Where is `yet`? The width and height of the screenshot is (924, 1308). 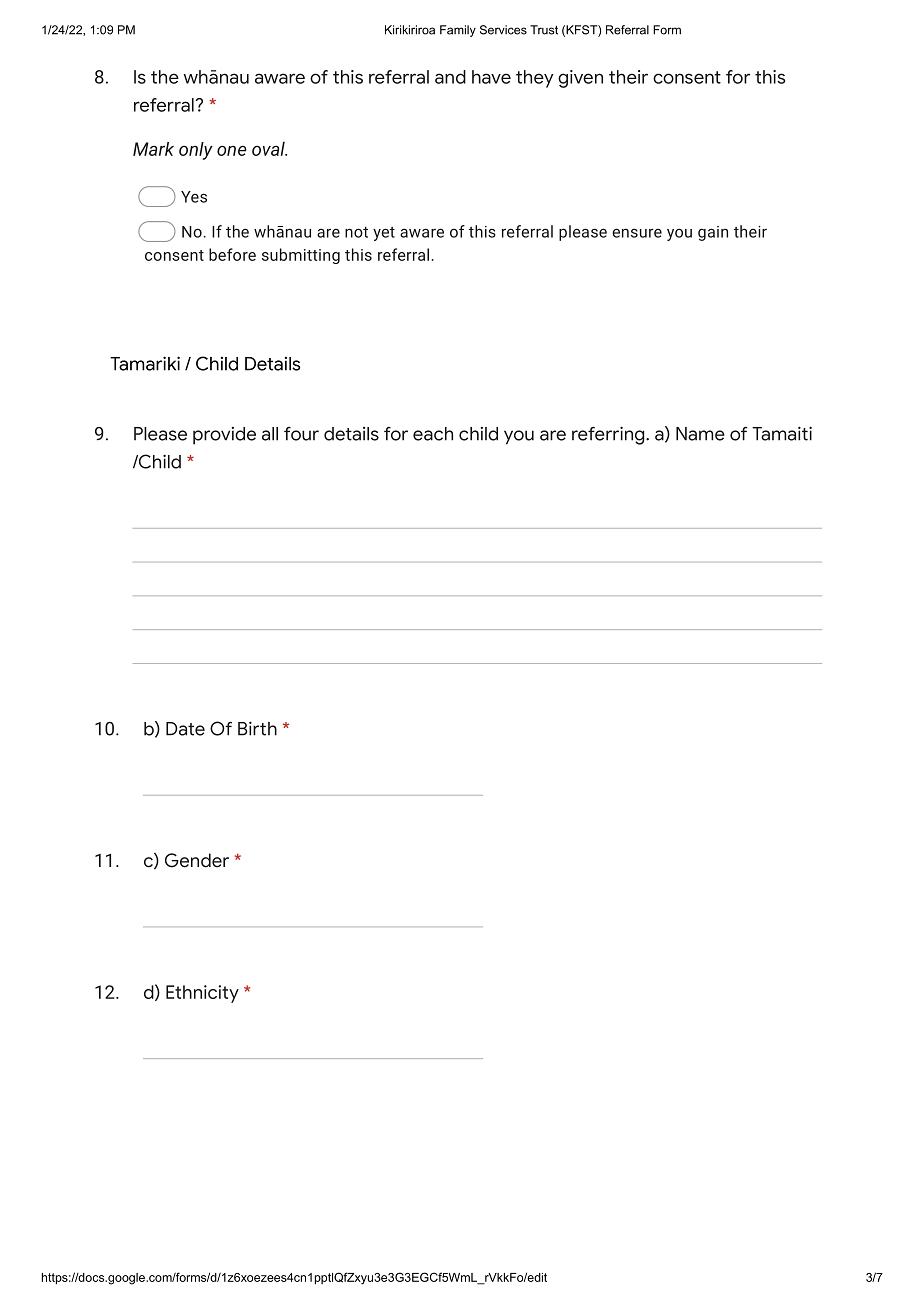 yet is located at coordinates (384, 234).
